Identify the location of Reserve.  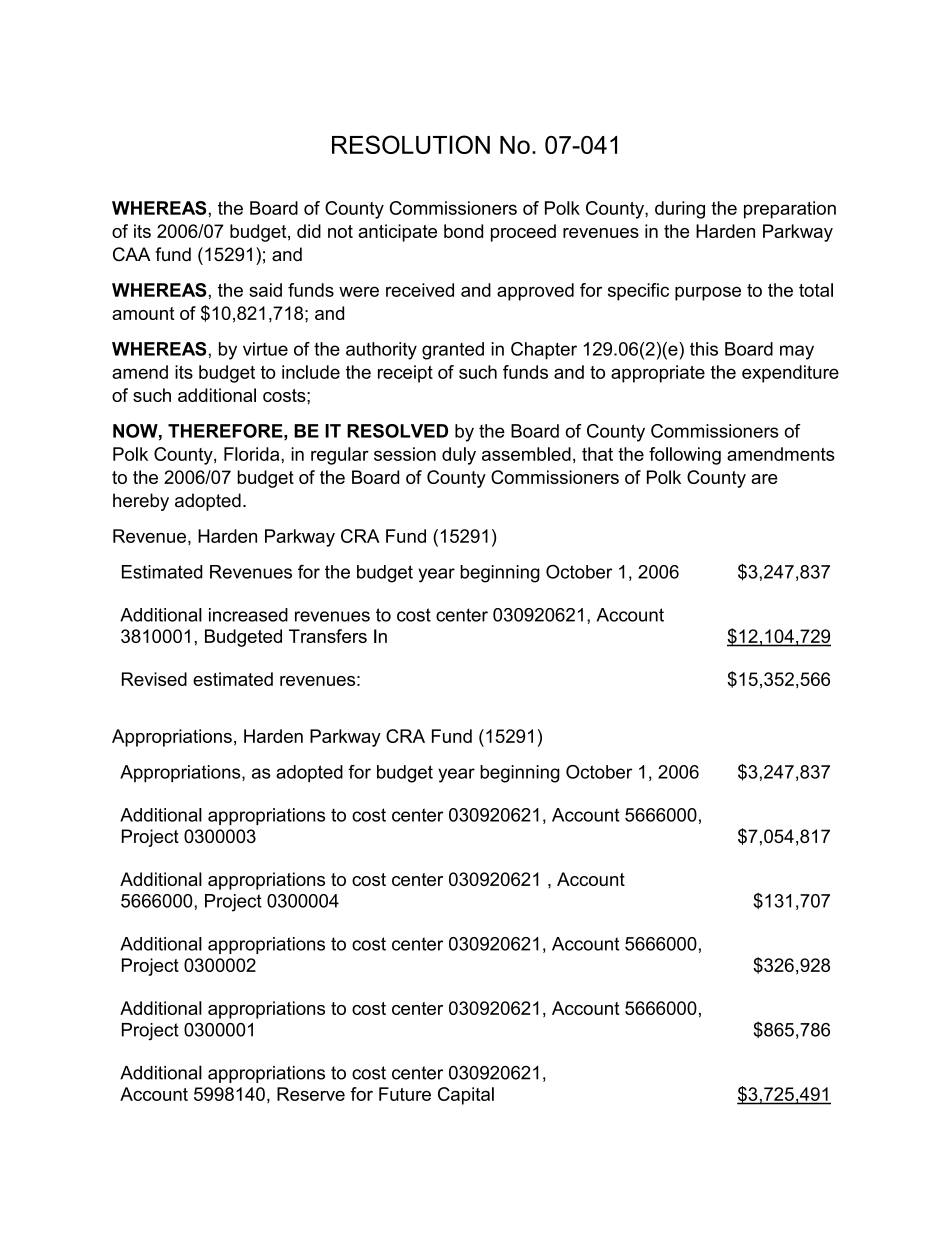
(311, 1094).
